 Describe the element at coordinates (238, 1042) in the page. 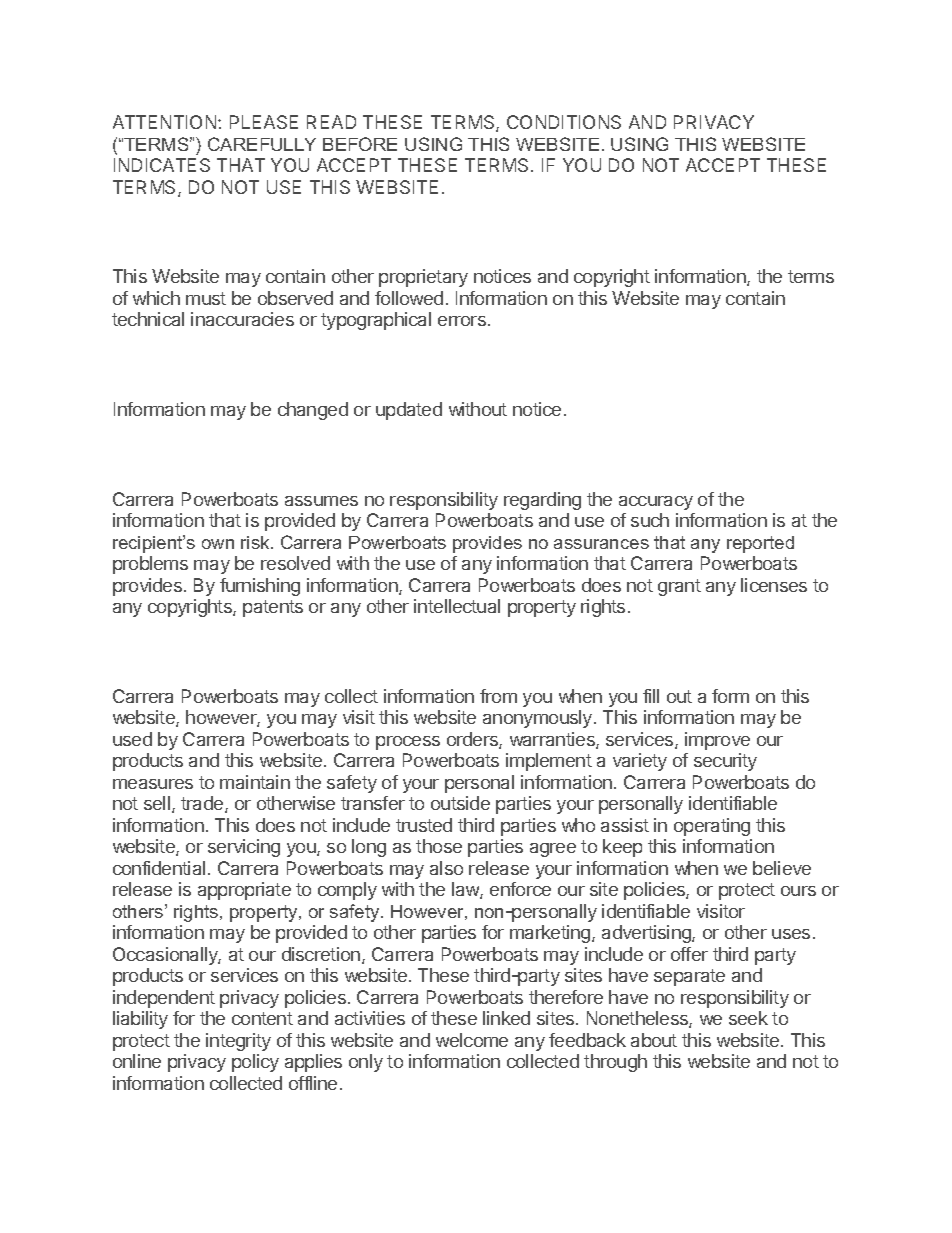

I see `integrity` at that location.
